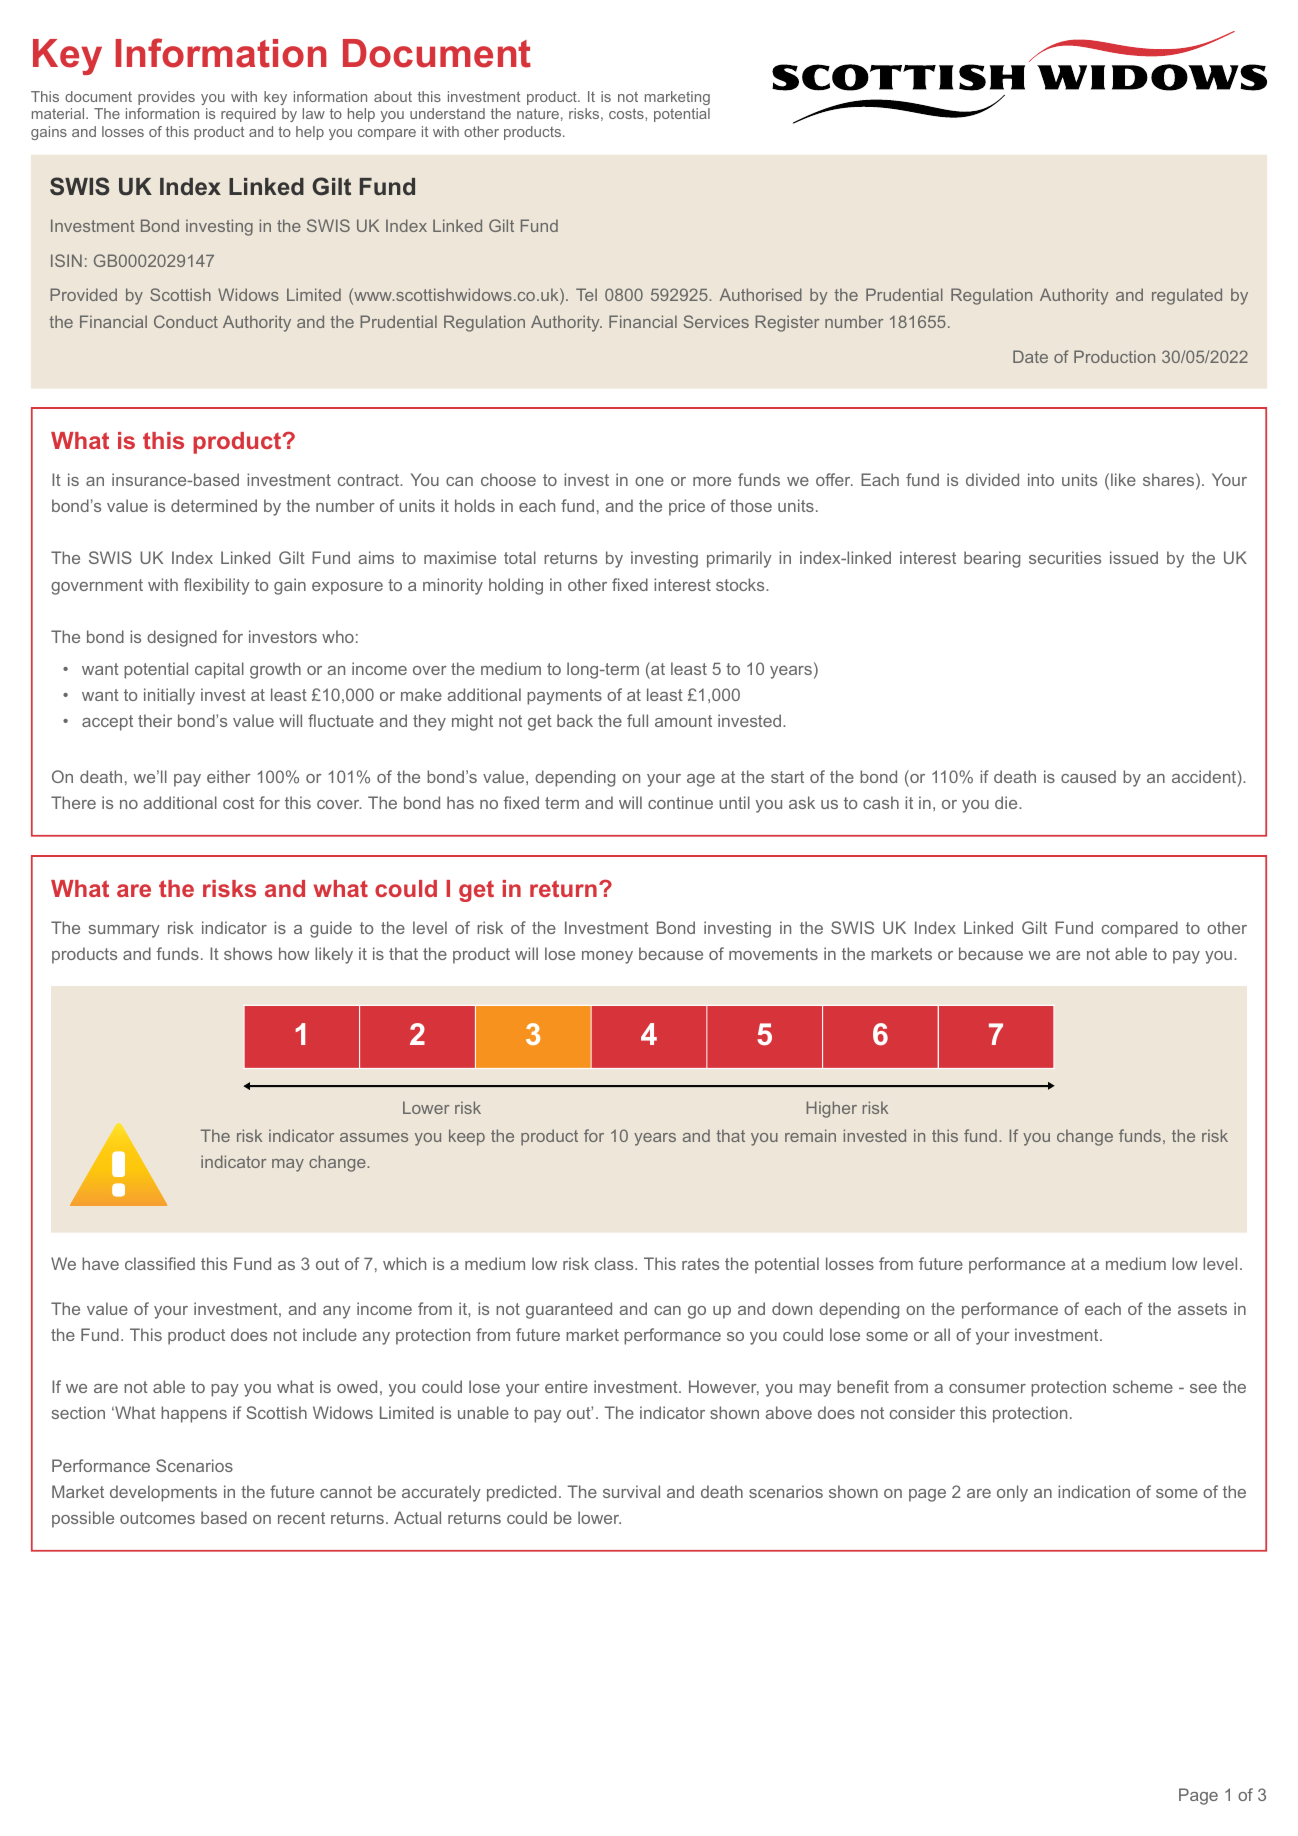 Image resolution: width=1298 pixels, height=1836 pixels. Describe the element at coordinates (163, 1493) in the page. I see `developments` at that location.
